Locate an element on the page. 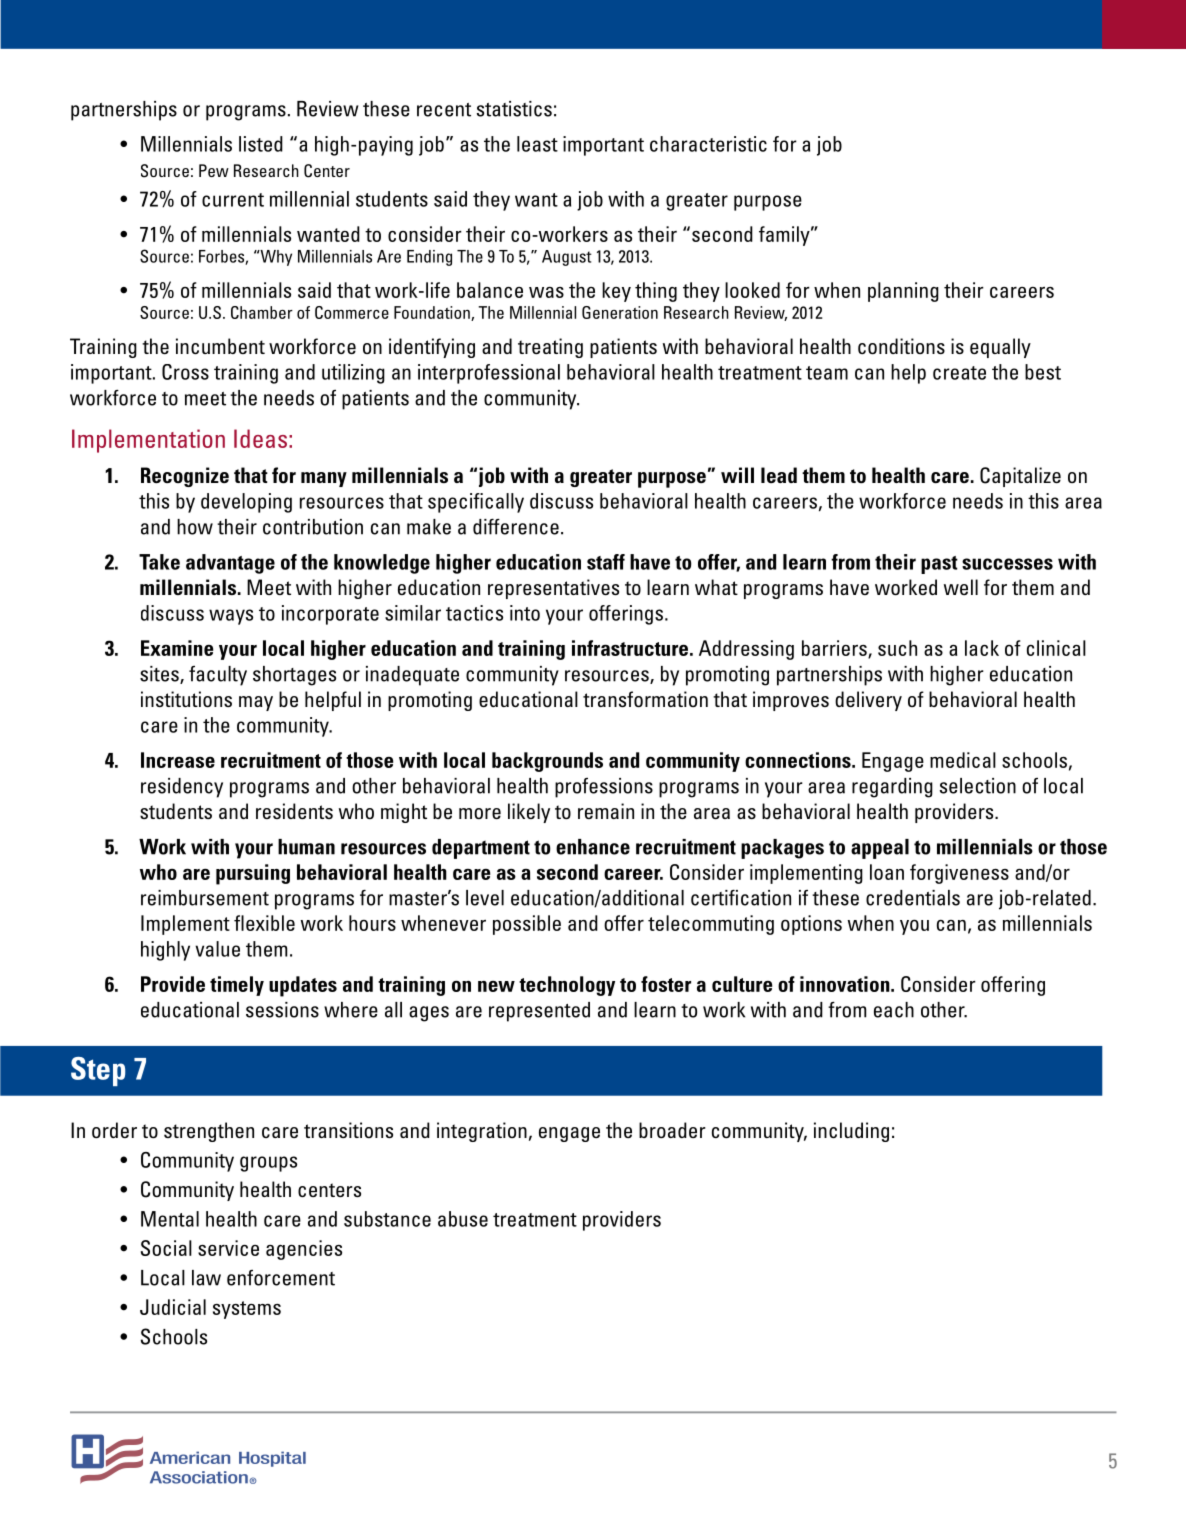 This document has width=1186, height=1534. delivery is located at coordinates (868, 701).
